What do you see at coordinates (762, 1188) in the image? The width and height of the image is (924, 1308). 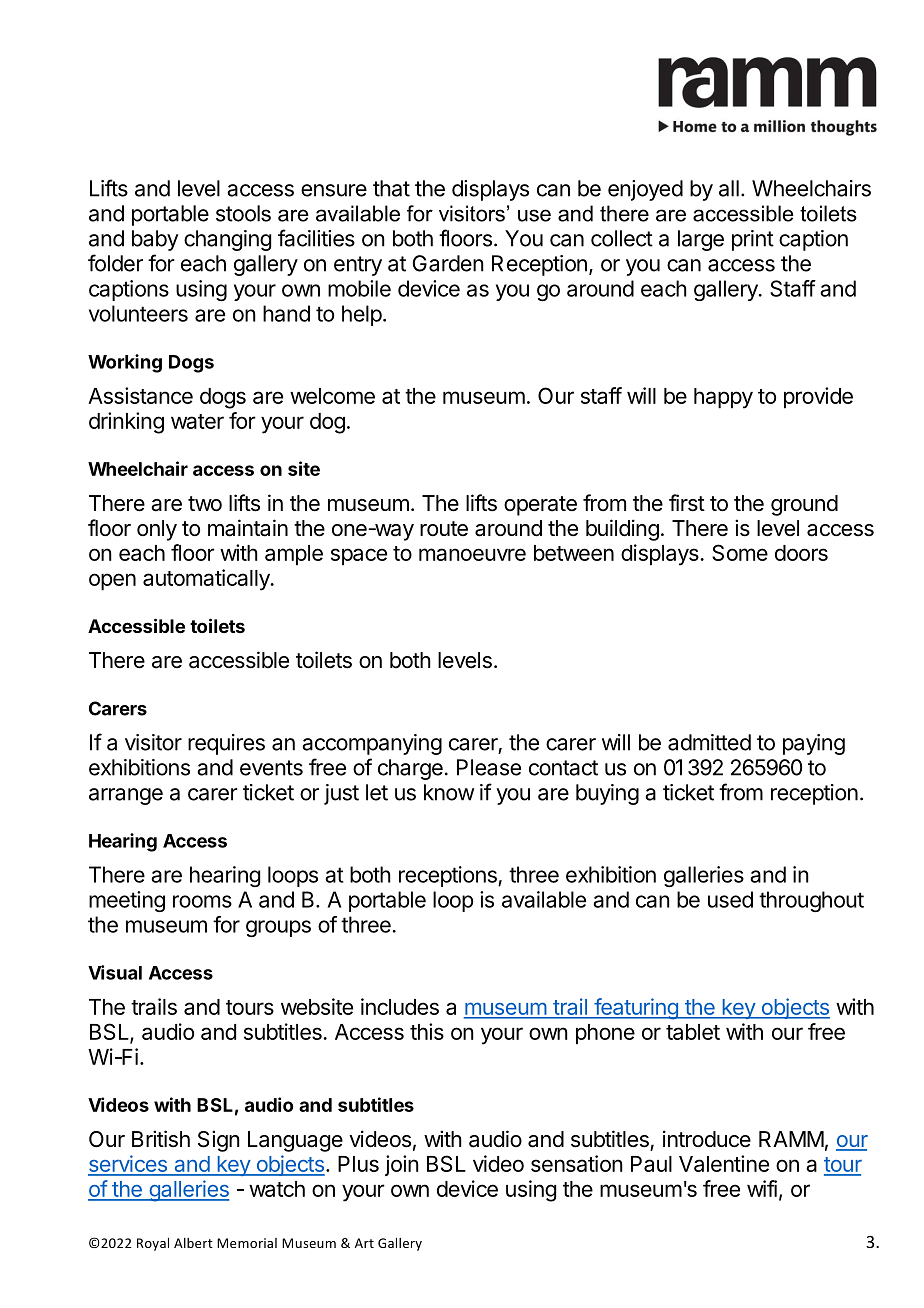 I see `wifi` at bounding box center [762, 1188].
